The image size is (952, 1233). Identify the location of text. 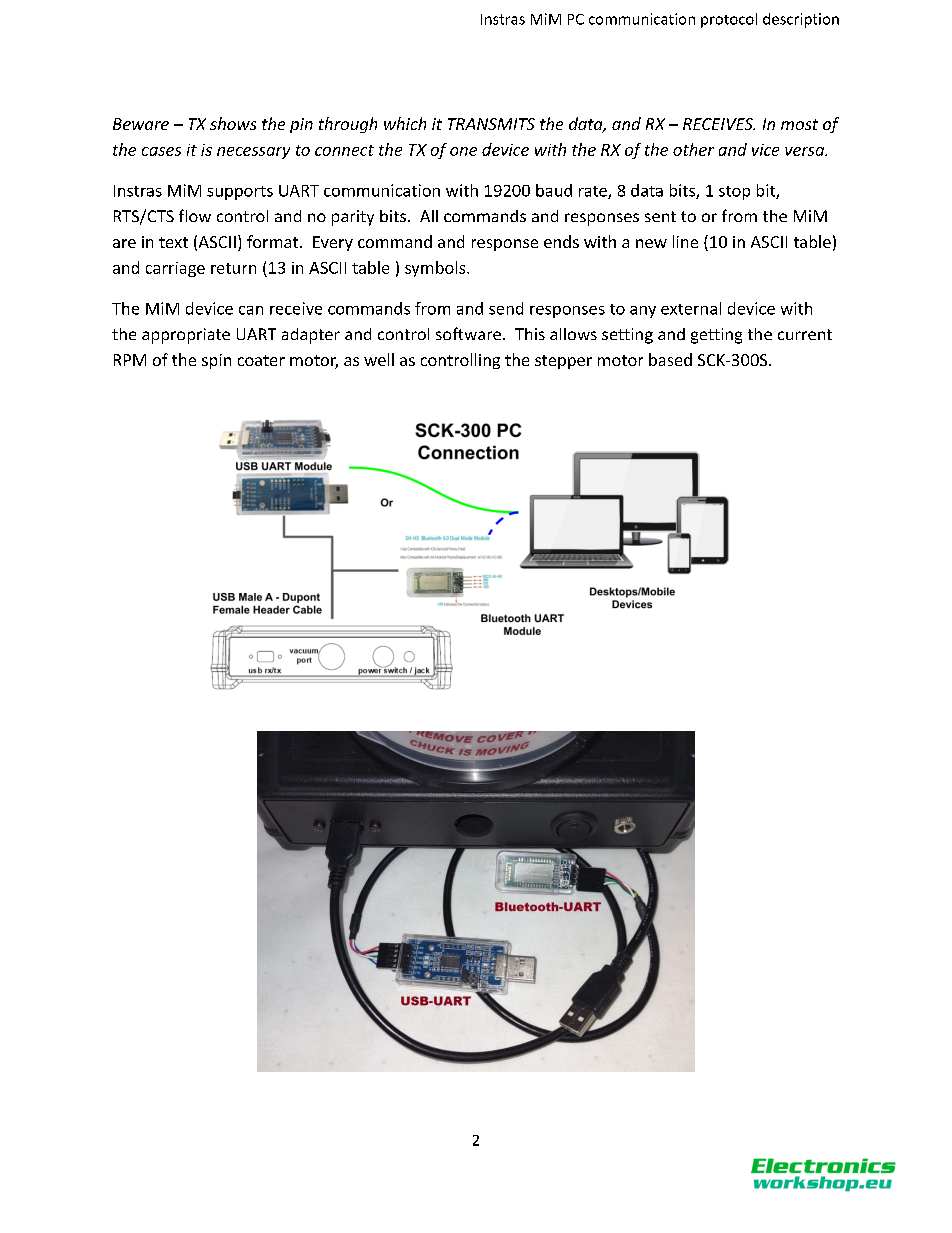
(173, 242).
